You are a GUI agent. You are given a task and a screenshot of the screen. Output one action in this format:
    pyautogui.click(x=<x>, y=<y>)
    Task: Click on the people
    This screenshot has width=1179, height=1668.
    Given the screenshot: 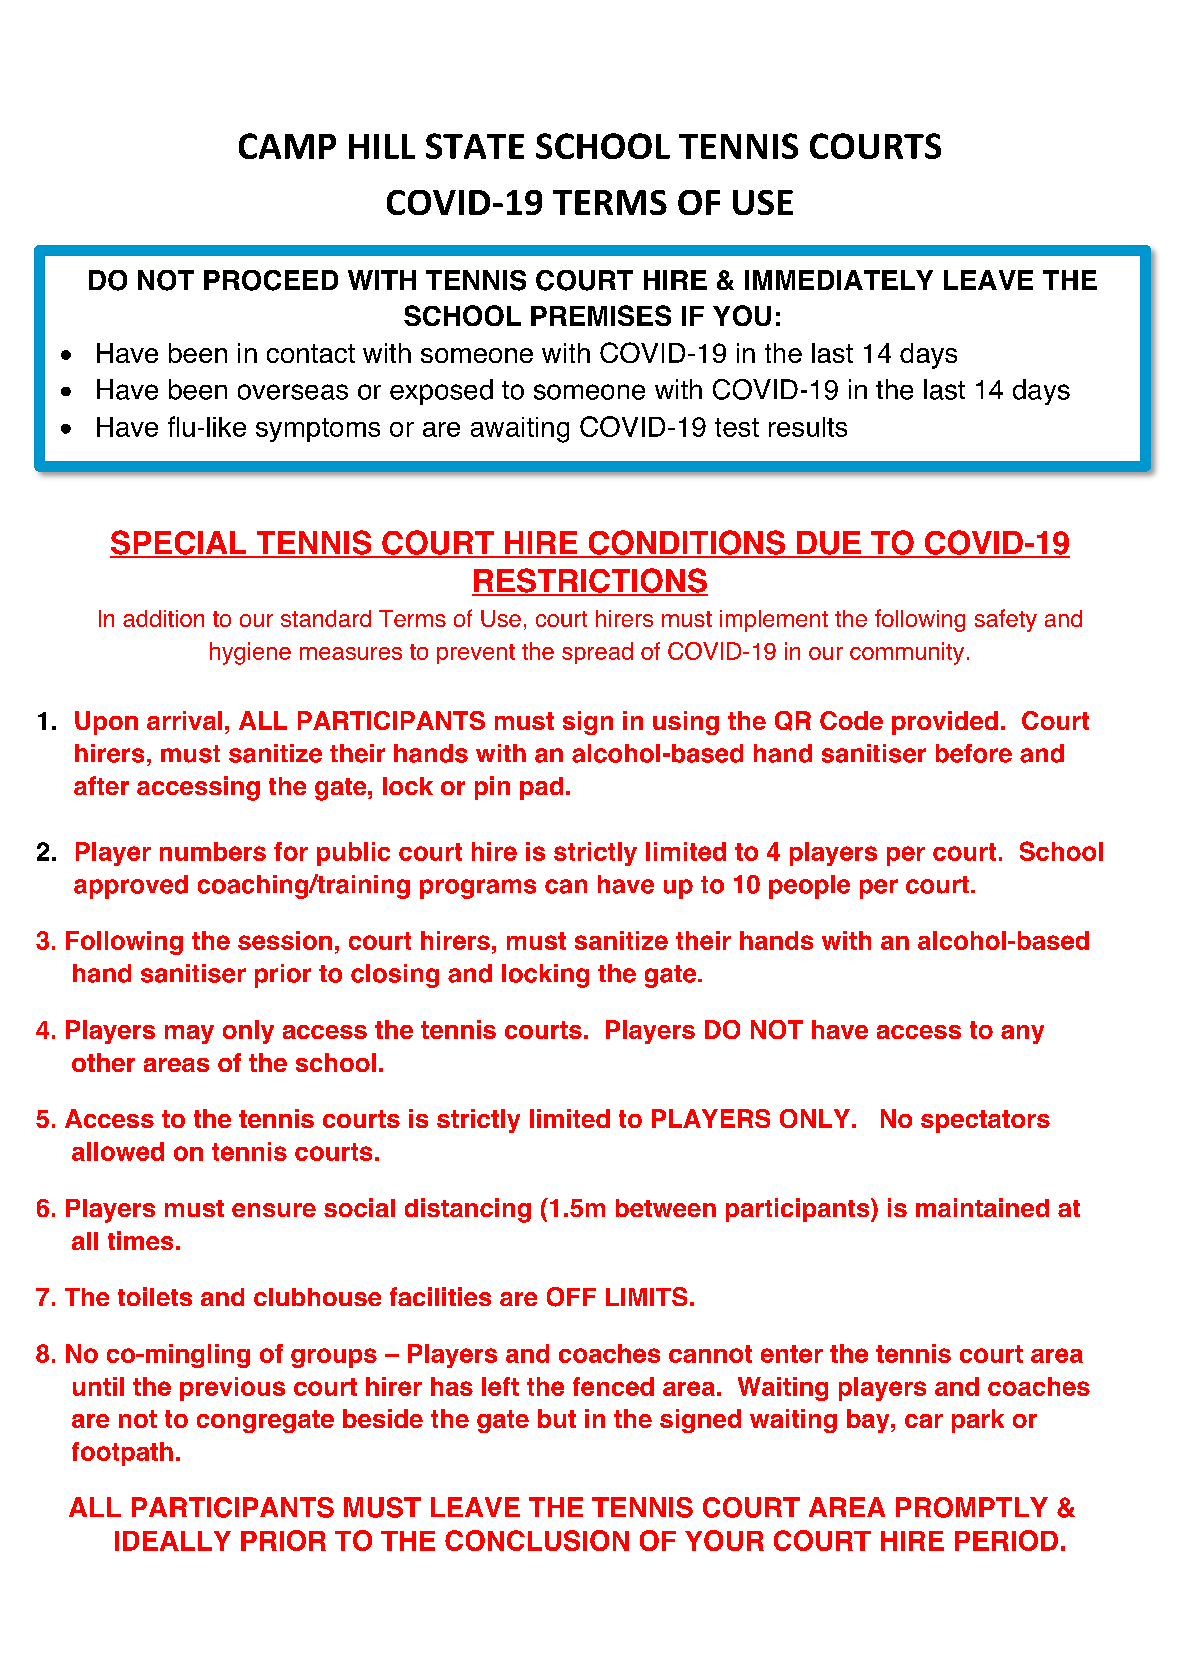 What is the action you would take?
    pyautogui.click(x=809, y=887)
